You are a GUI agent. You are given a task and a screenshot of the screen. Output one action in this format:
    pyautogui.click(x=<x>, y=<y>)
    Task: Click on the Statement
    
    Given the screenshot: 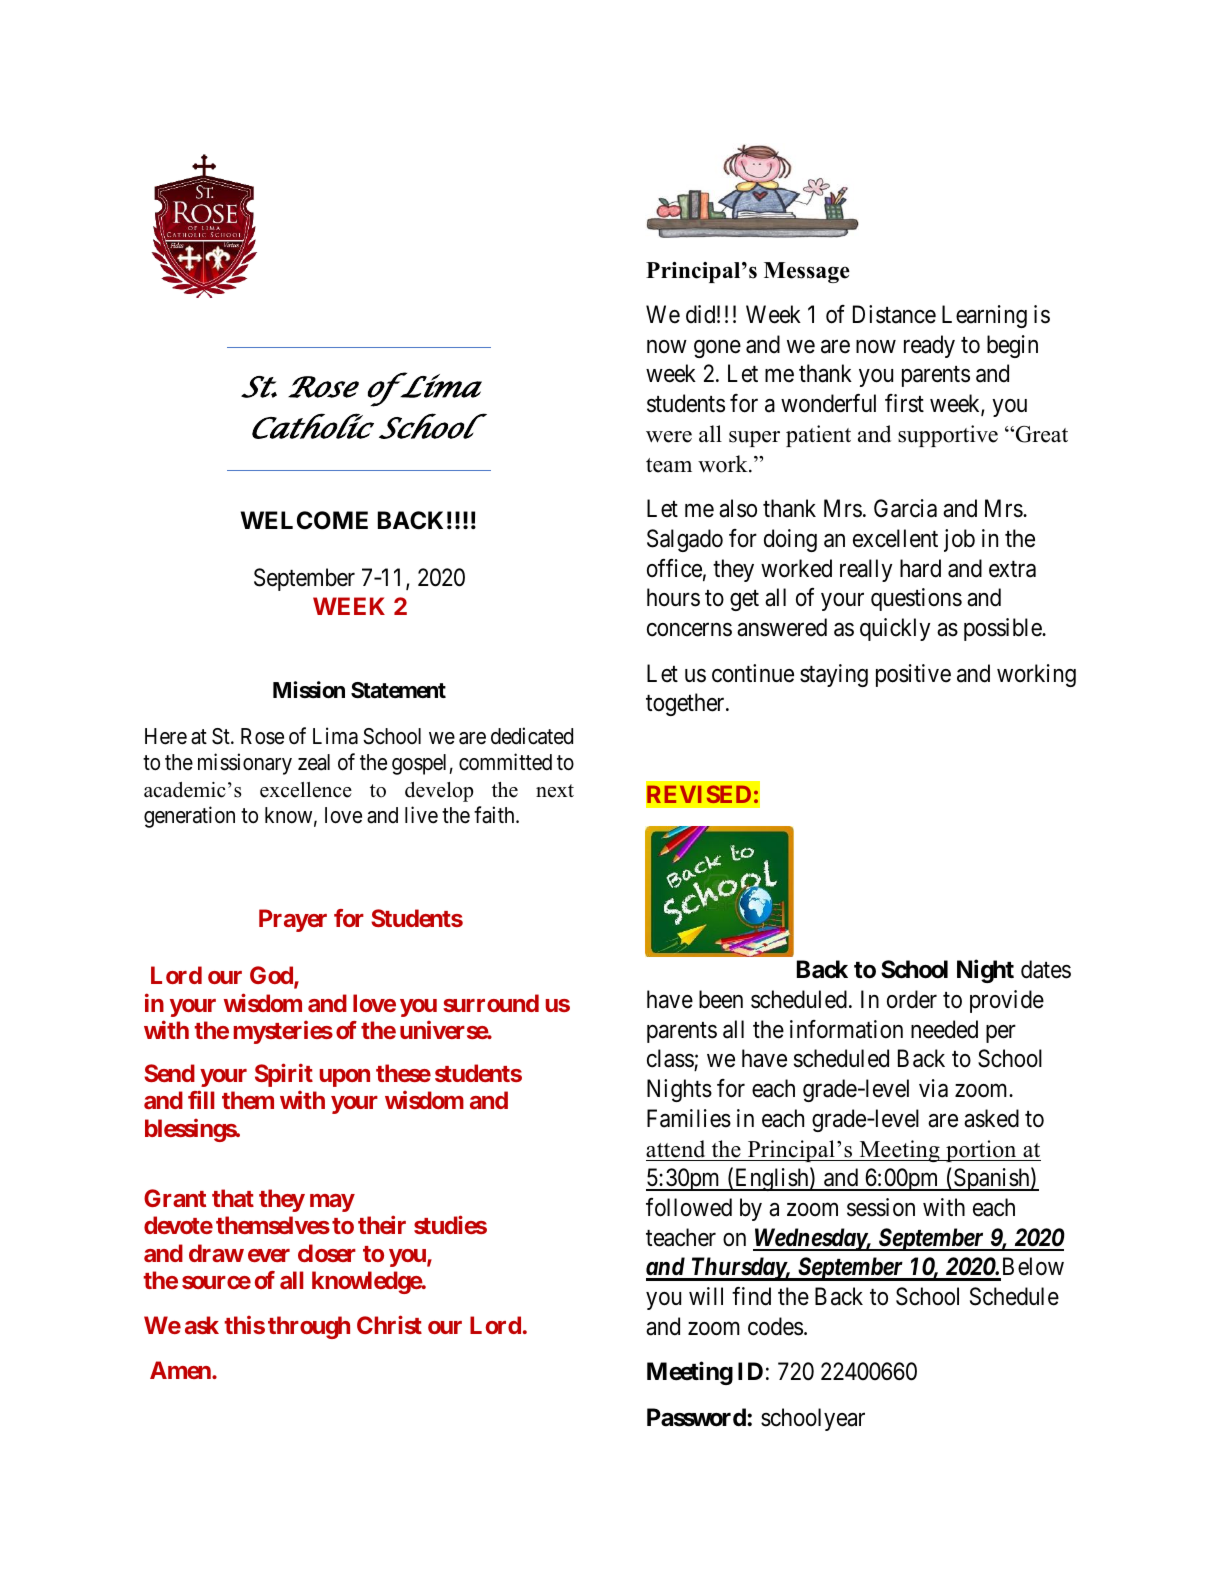 What is the action you would take?
    pyautogui.click(x=398, y=690)
